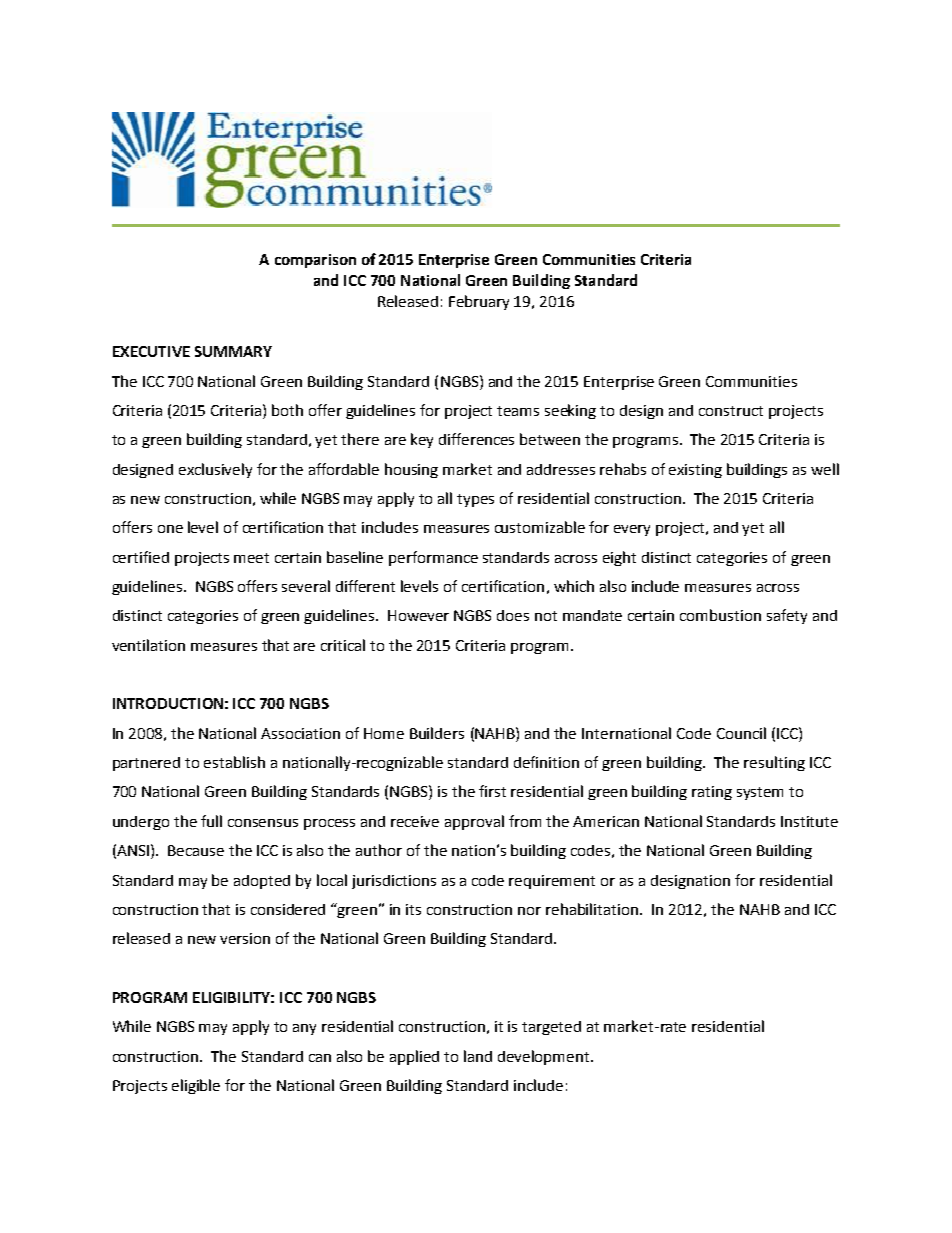 This screenshot has width=952, height=1233. I want to click on Because, so click(196, 850).
